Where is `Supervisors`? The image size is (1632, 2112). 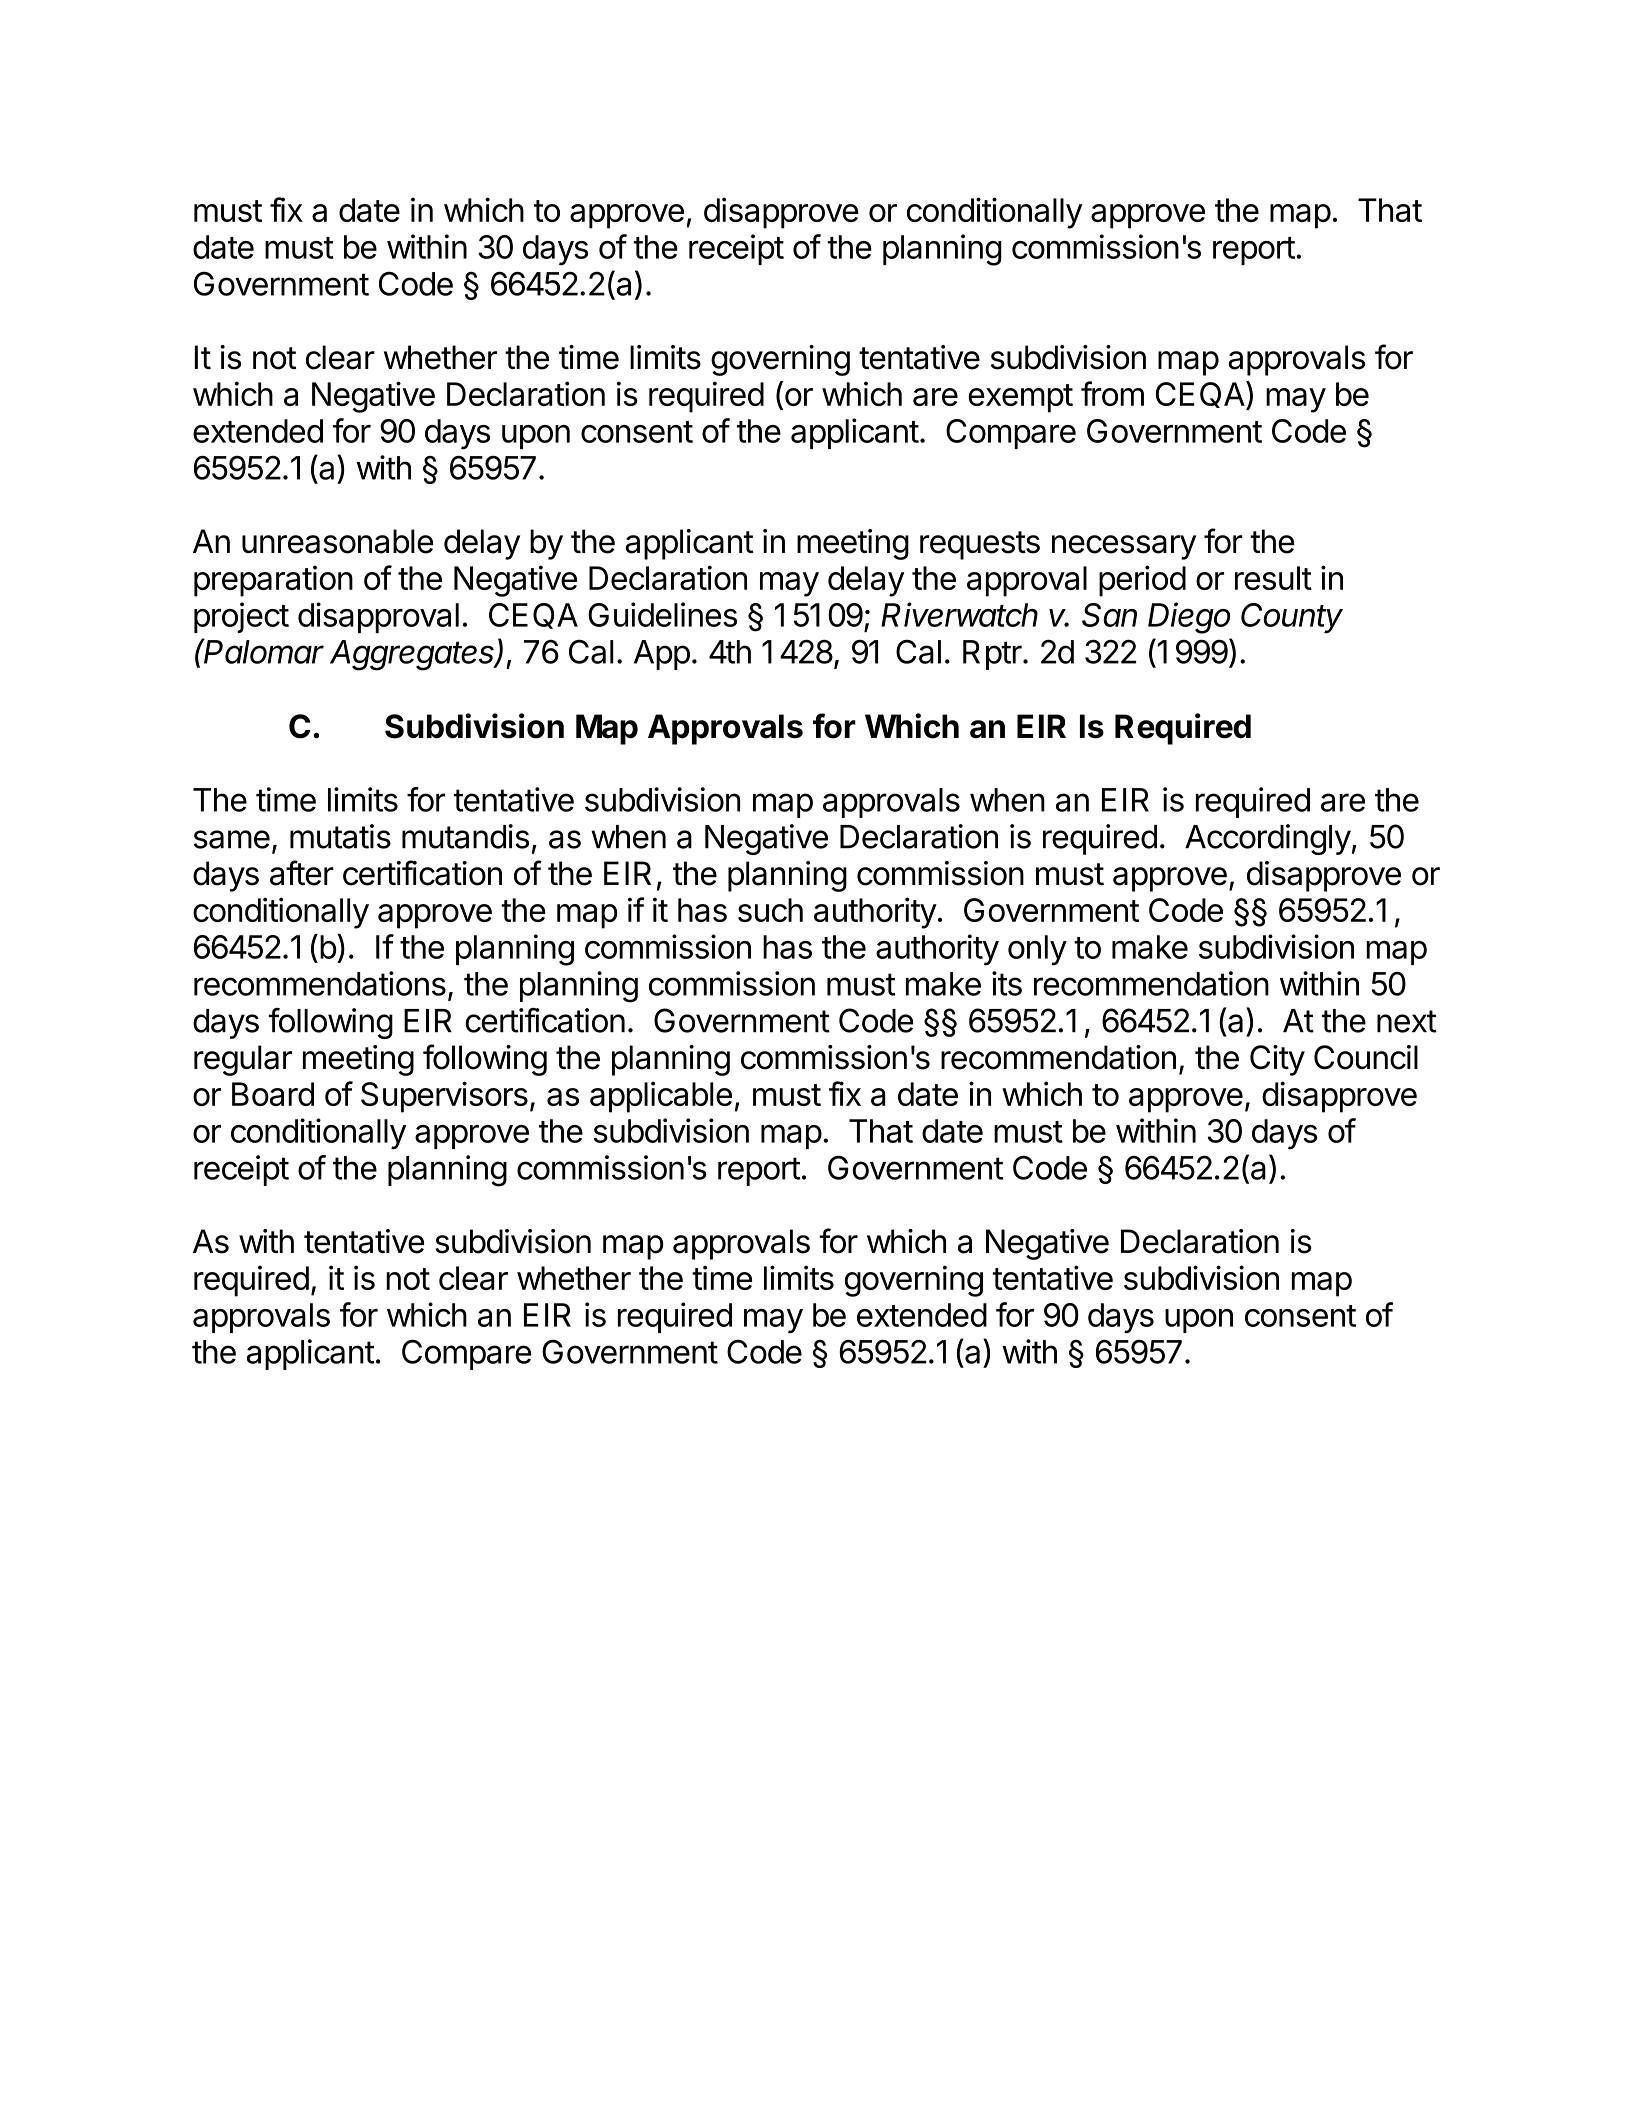
Supervisors is located at coordinates (444, 1097).
